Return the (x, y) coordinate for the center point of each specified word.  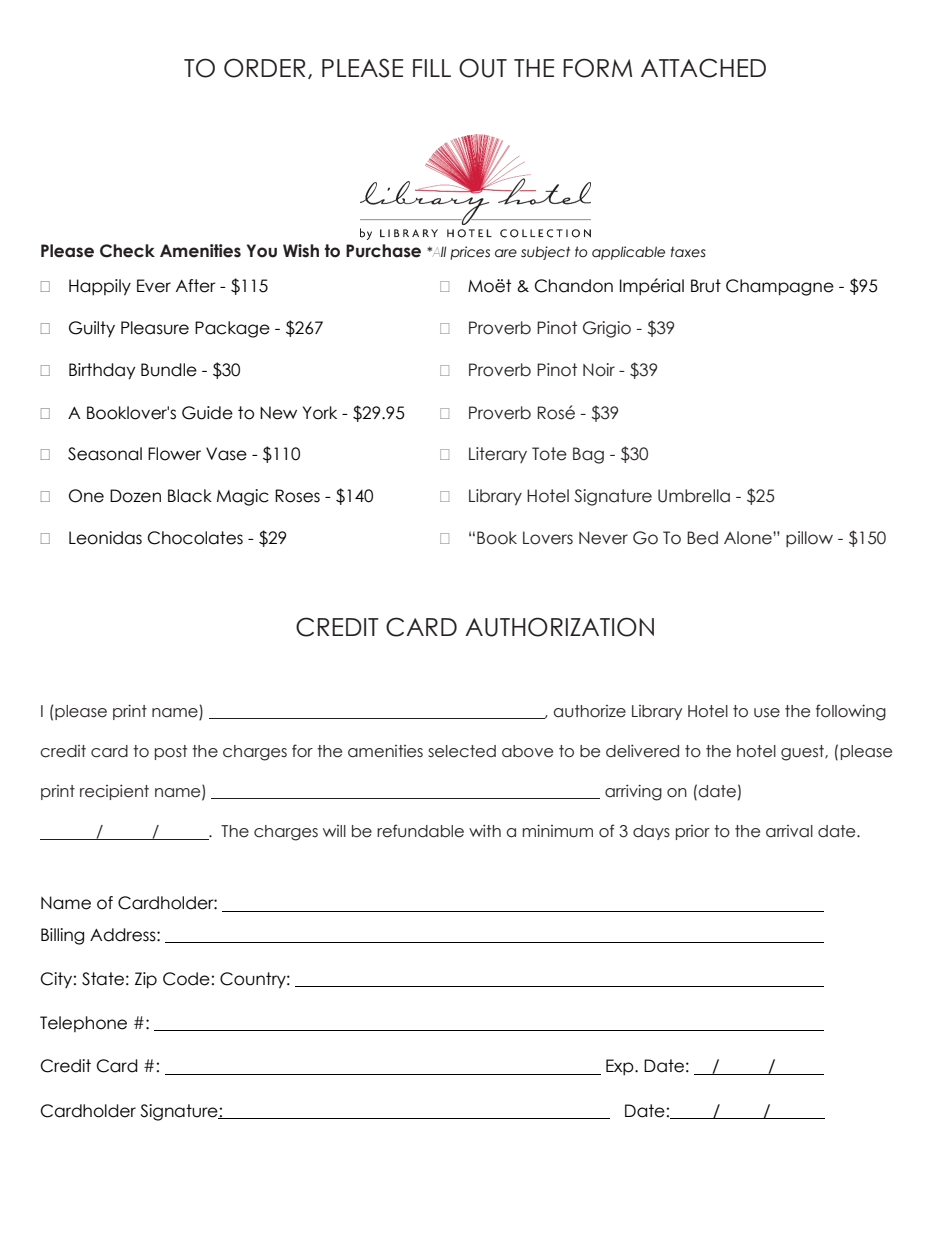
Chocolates (195, 538)
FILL (432, 68)
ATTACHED (703, 68)
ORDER (264, 68)
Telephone (83, 1024)
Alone (749, 538)
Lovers (548, 538)
